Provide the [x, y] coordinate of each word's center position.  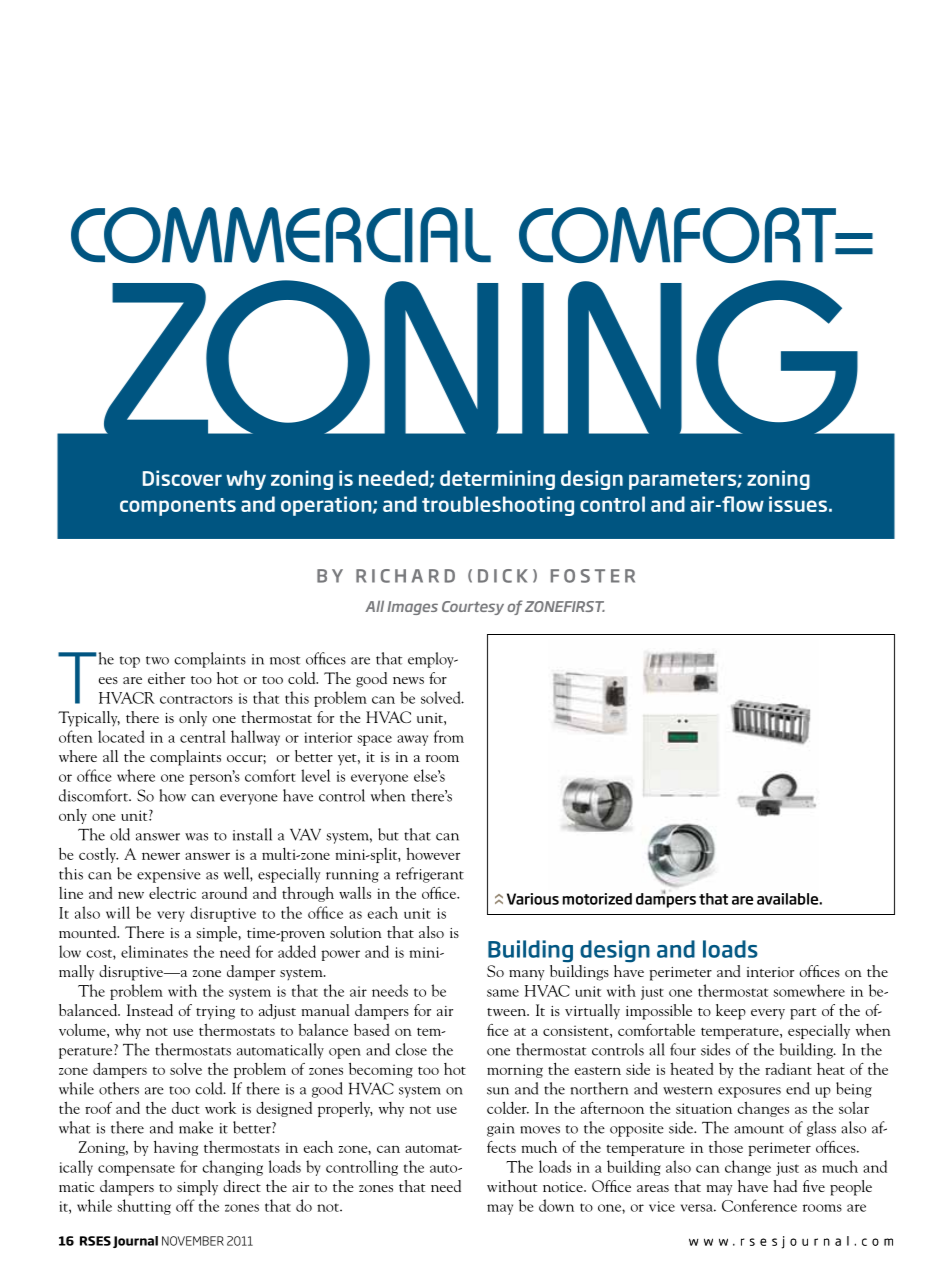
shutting [144, 1207]
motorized [597, 899]
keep [731, 1012]
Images [412, 608]
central [203, 736]
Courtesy [473, 608]
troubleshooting [498, 506]
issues [798, 504]
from [449, 736]
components [178, 507]
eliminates [154, 951]
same [503, 993]
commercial [281, 235]
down [556, 1205]
